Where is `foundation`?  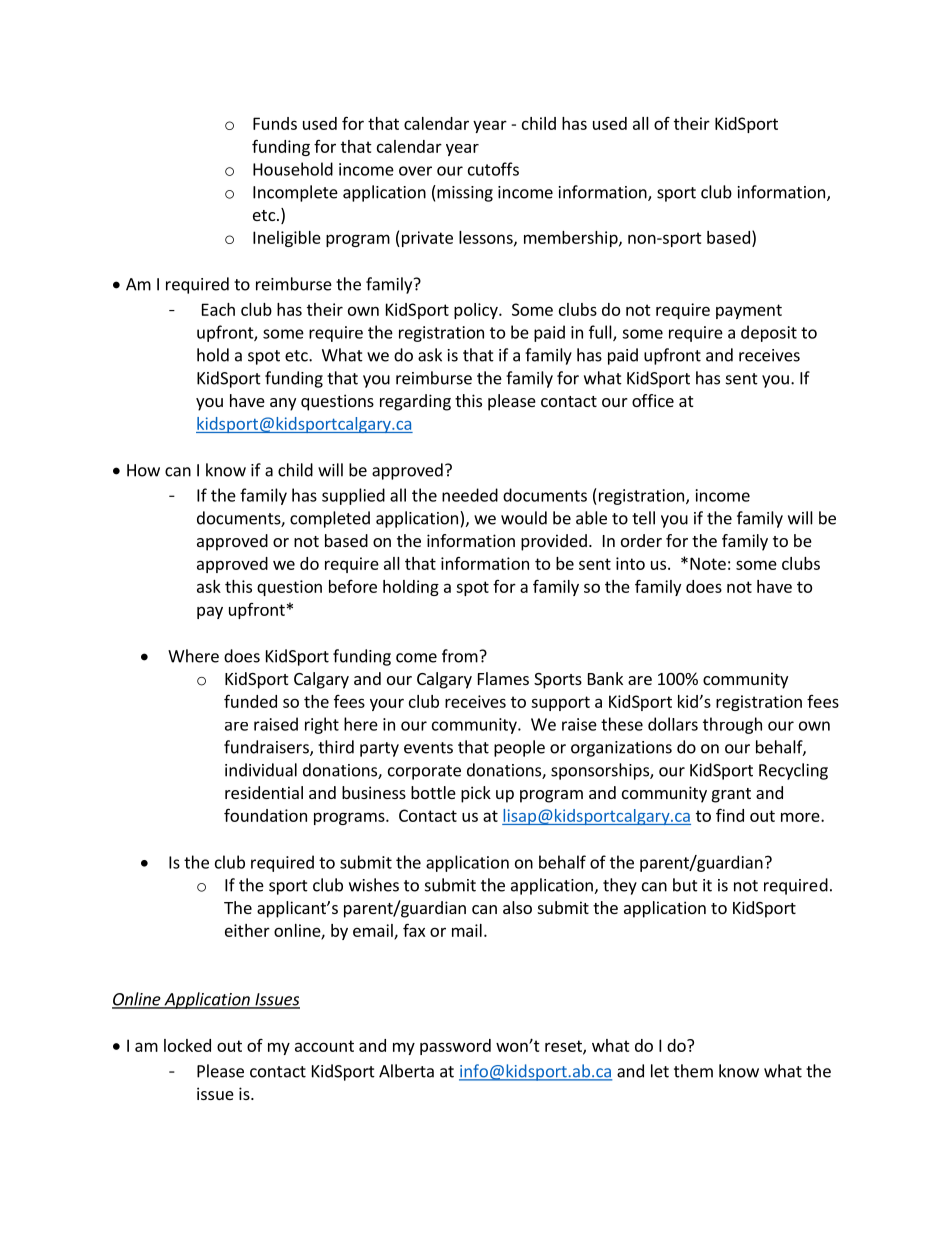 foundation is located at coordinates (265, 815).
